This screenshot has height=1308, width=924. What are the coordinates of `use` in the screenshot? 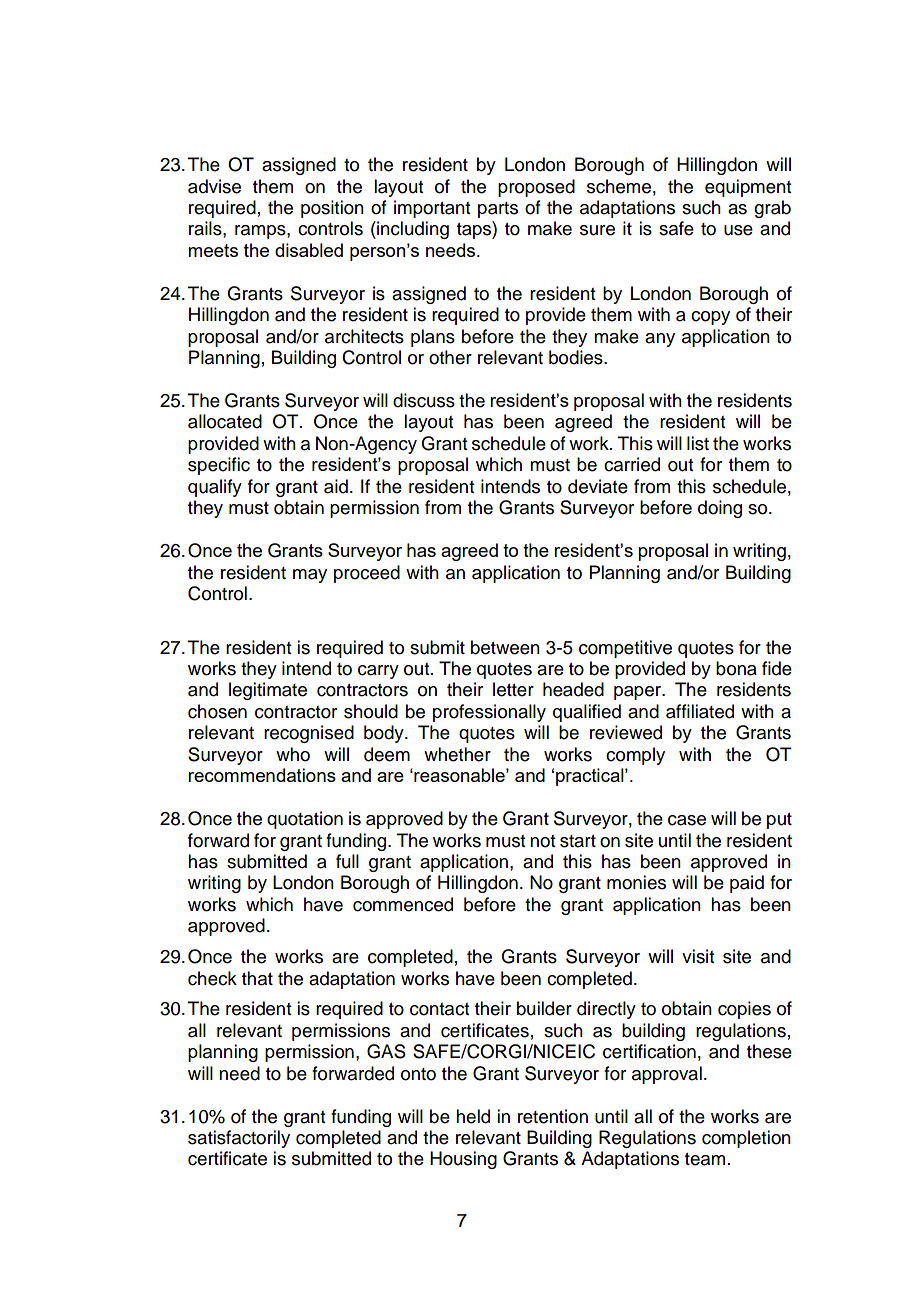 It's located at (738, 230).
